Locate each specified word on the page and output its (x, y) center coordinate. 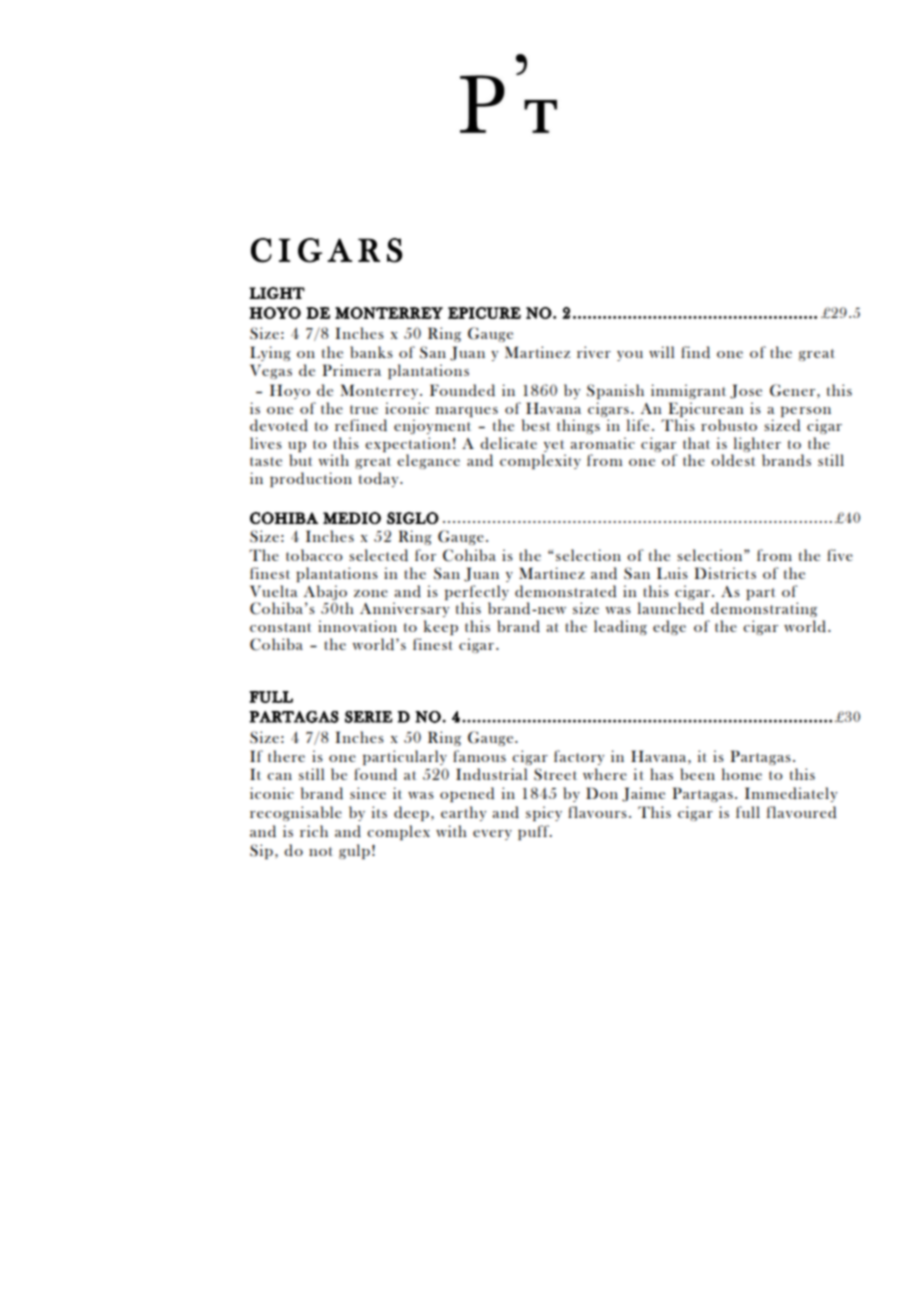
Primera (351, 370)
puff (534, 832)
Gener (794, 390)
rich (314, 831)
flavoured (801, 812)
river (594, 352)
